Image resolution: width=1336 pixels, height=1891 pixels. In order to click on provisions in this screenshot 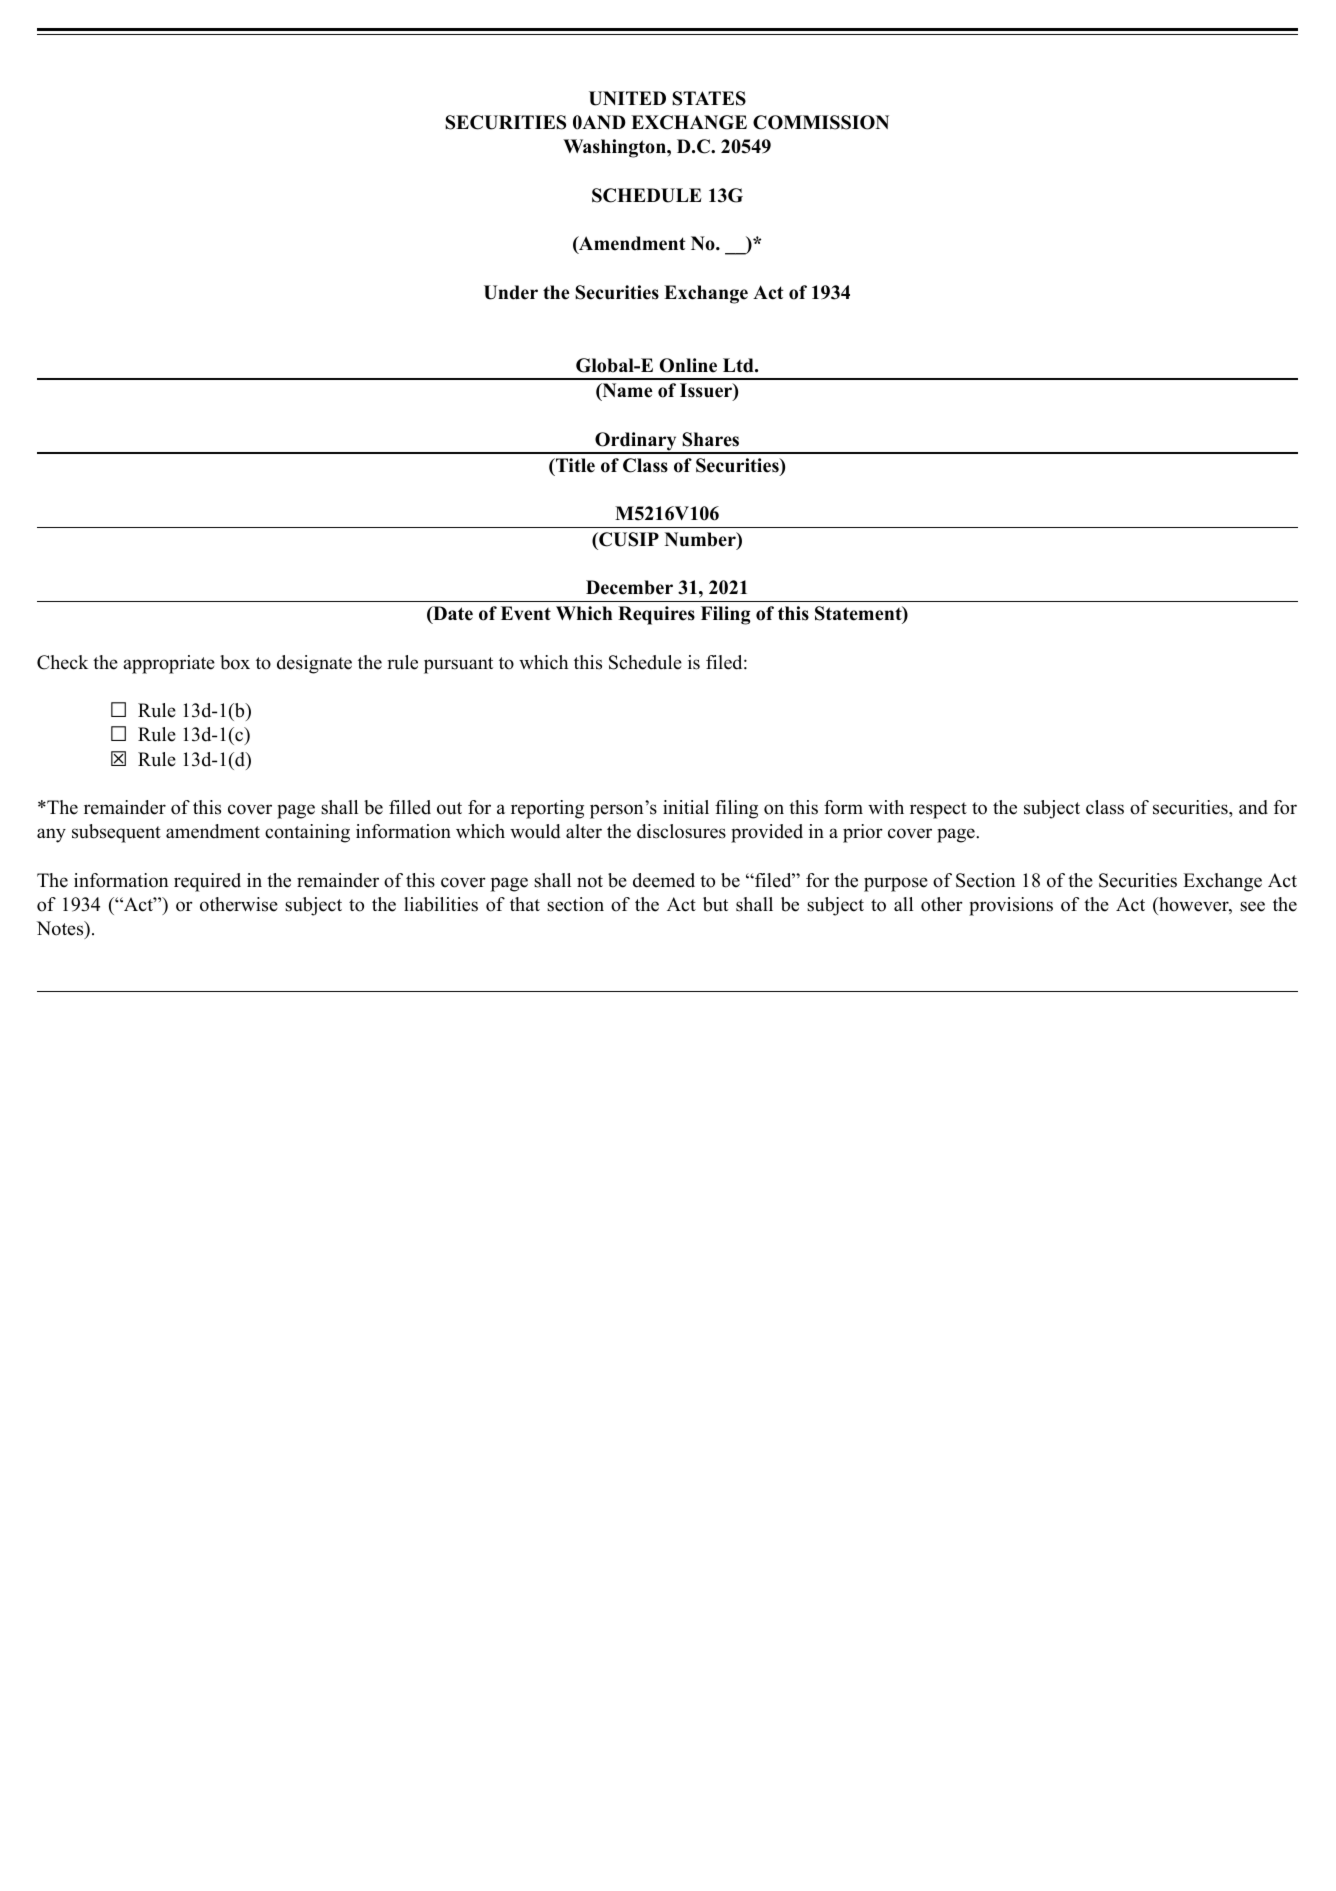, I will do `click(1011, 906)`.
